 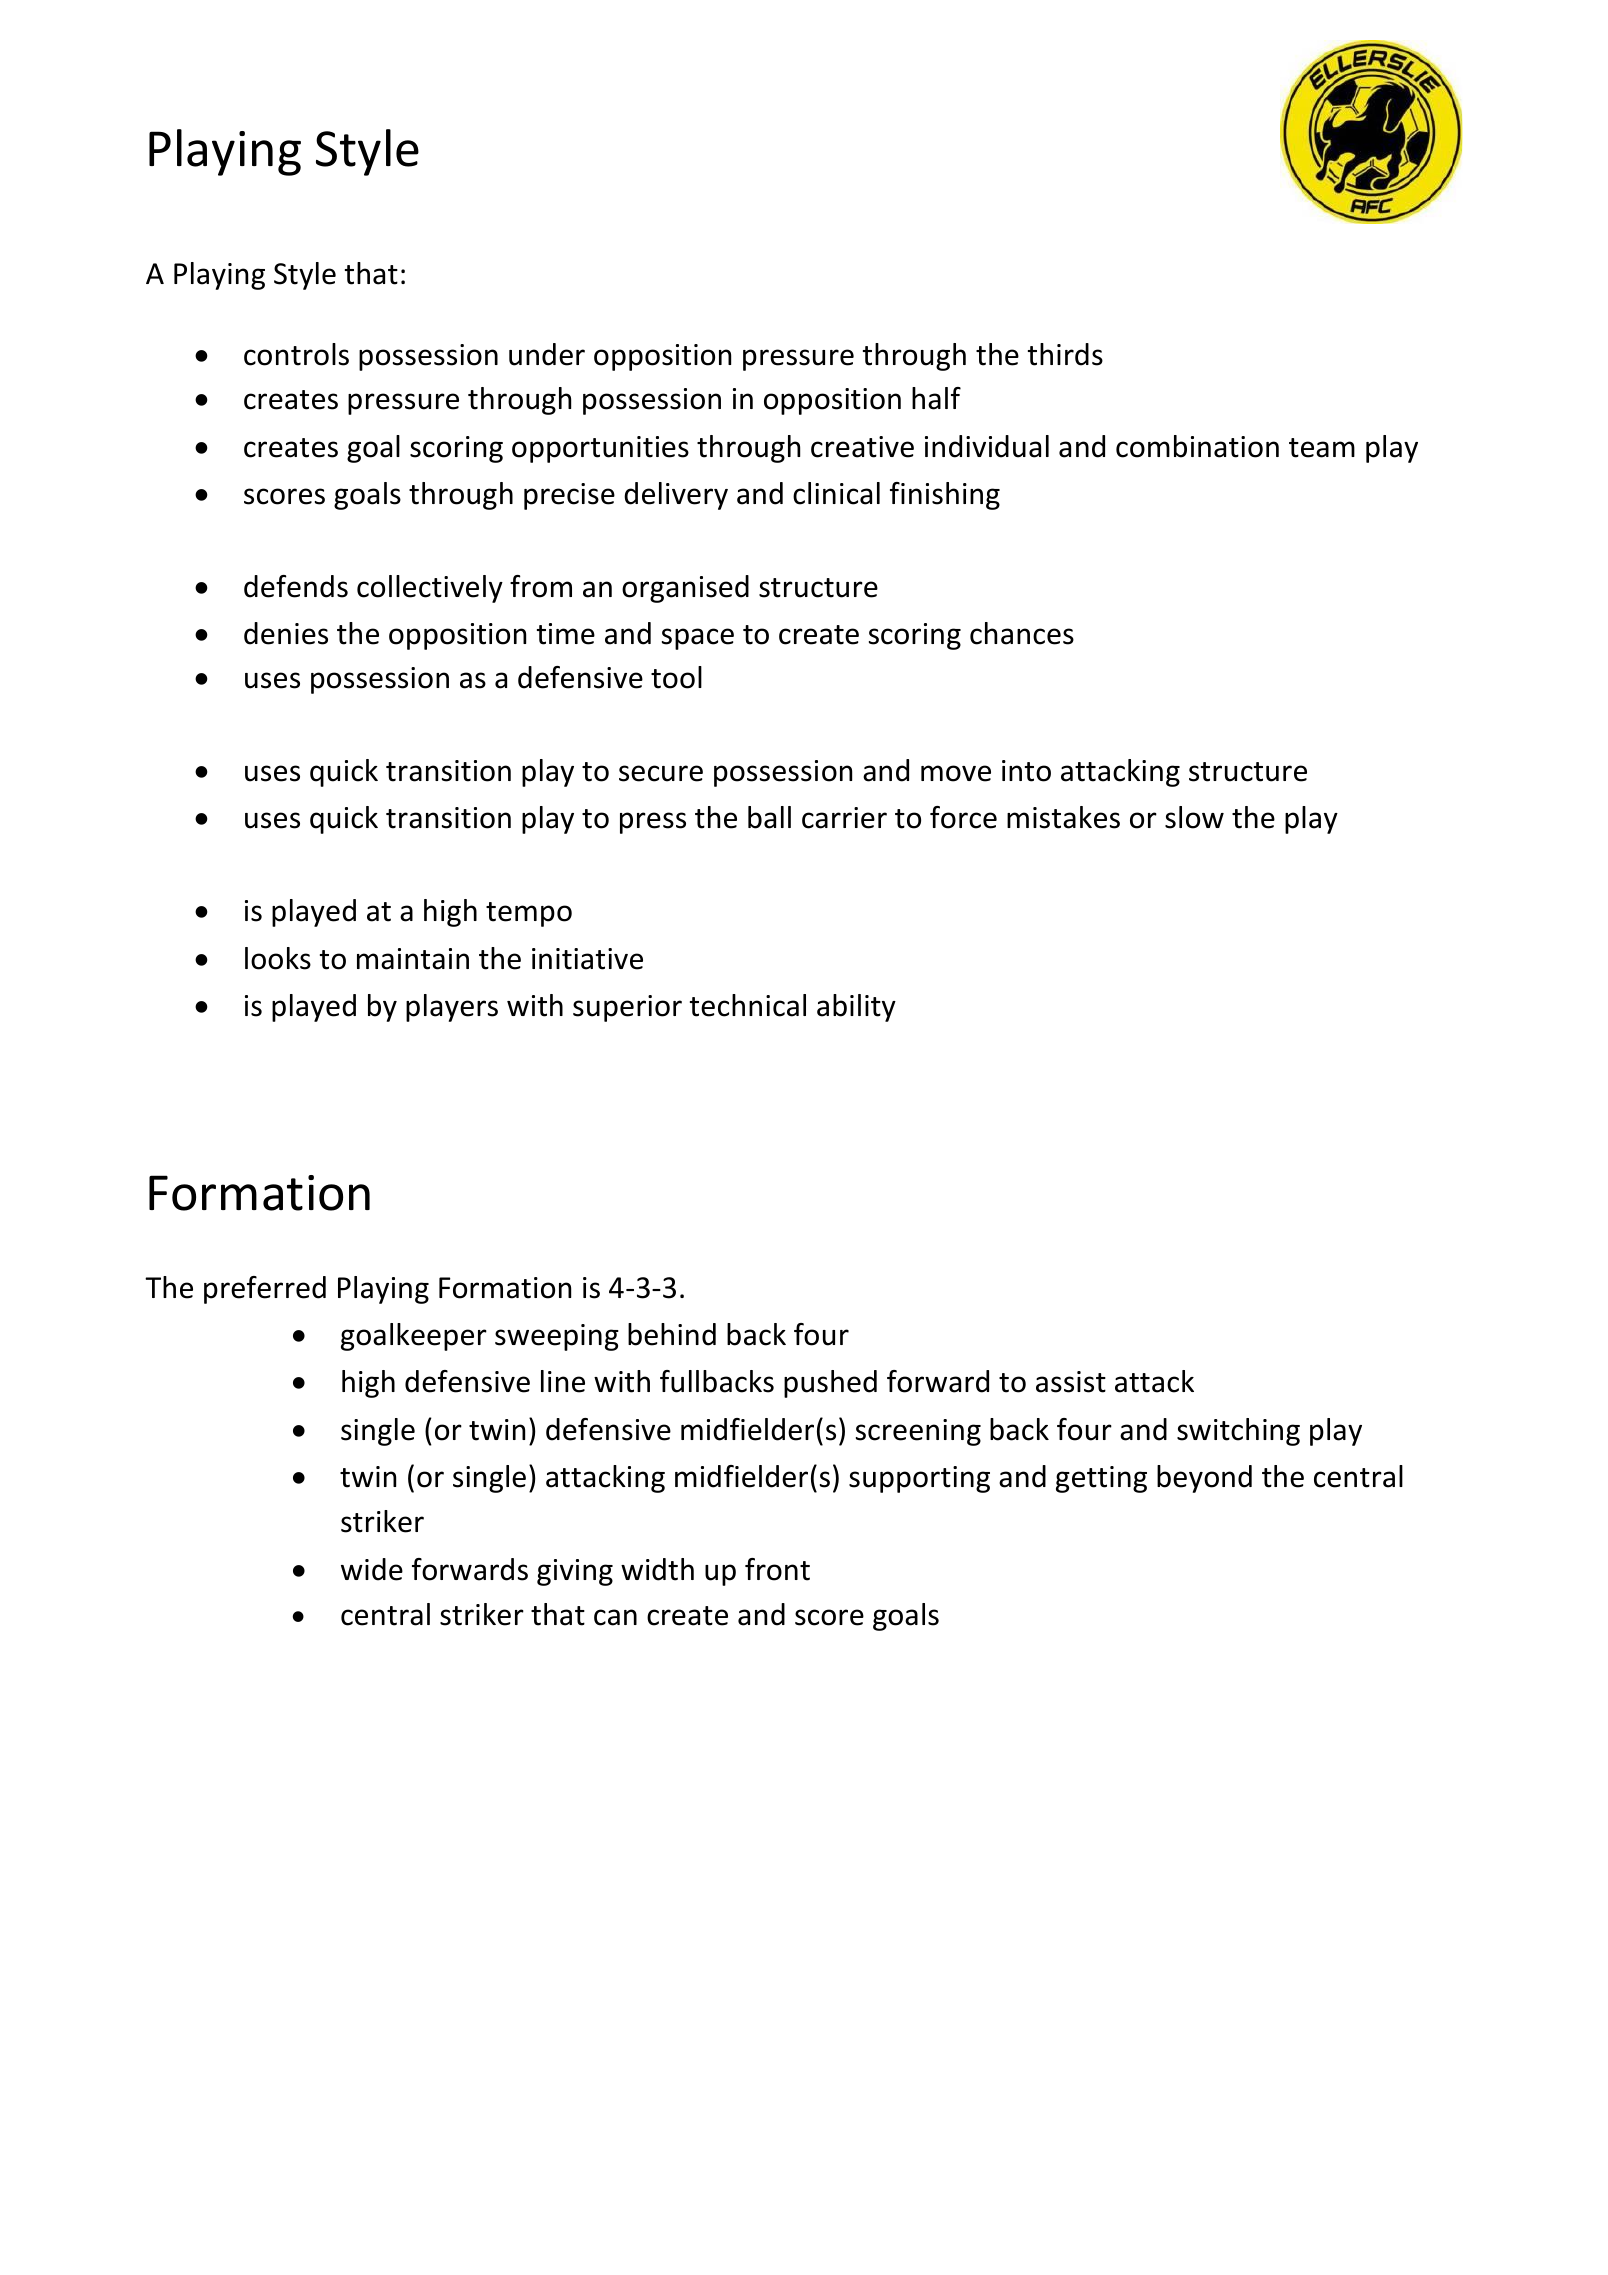 What do you see at coordinates (296, 354) in the page?
I see `controls` at bounding box center [296, 354].
